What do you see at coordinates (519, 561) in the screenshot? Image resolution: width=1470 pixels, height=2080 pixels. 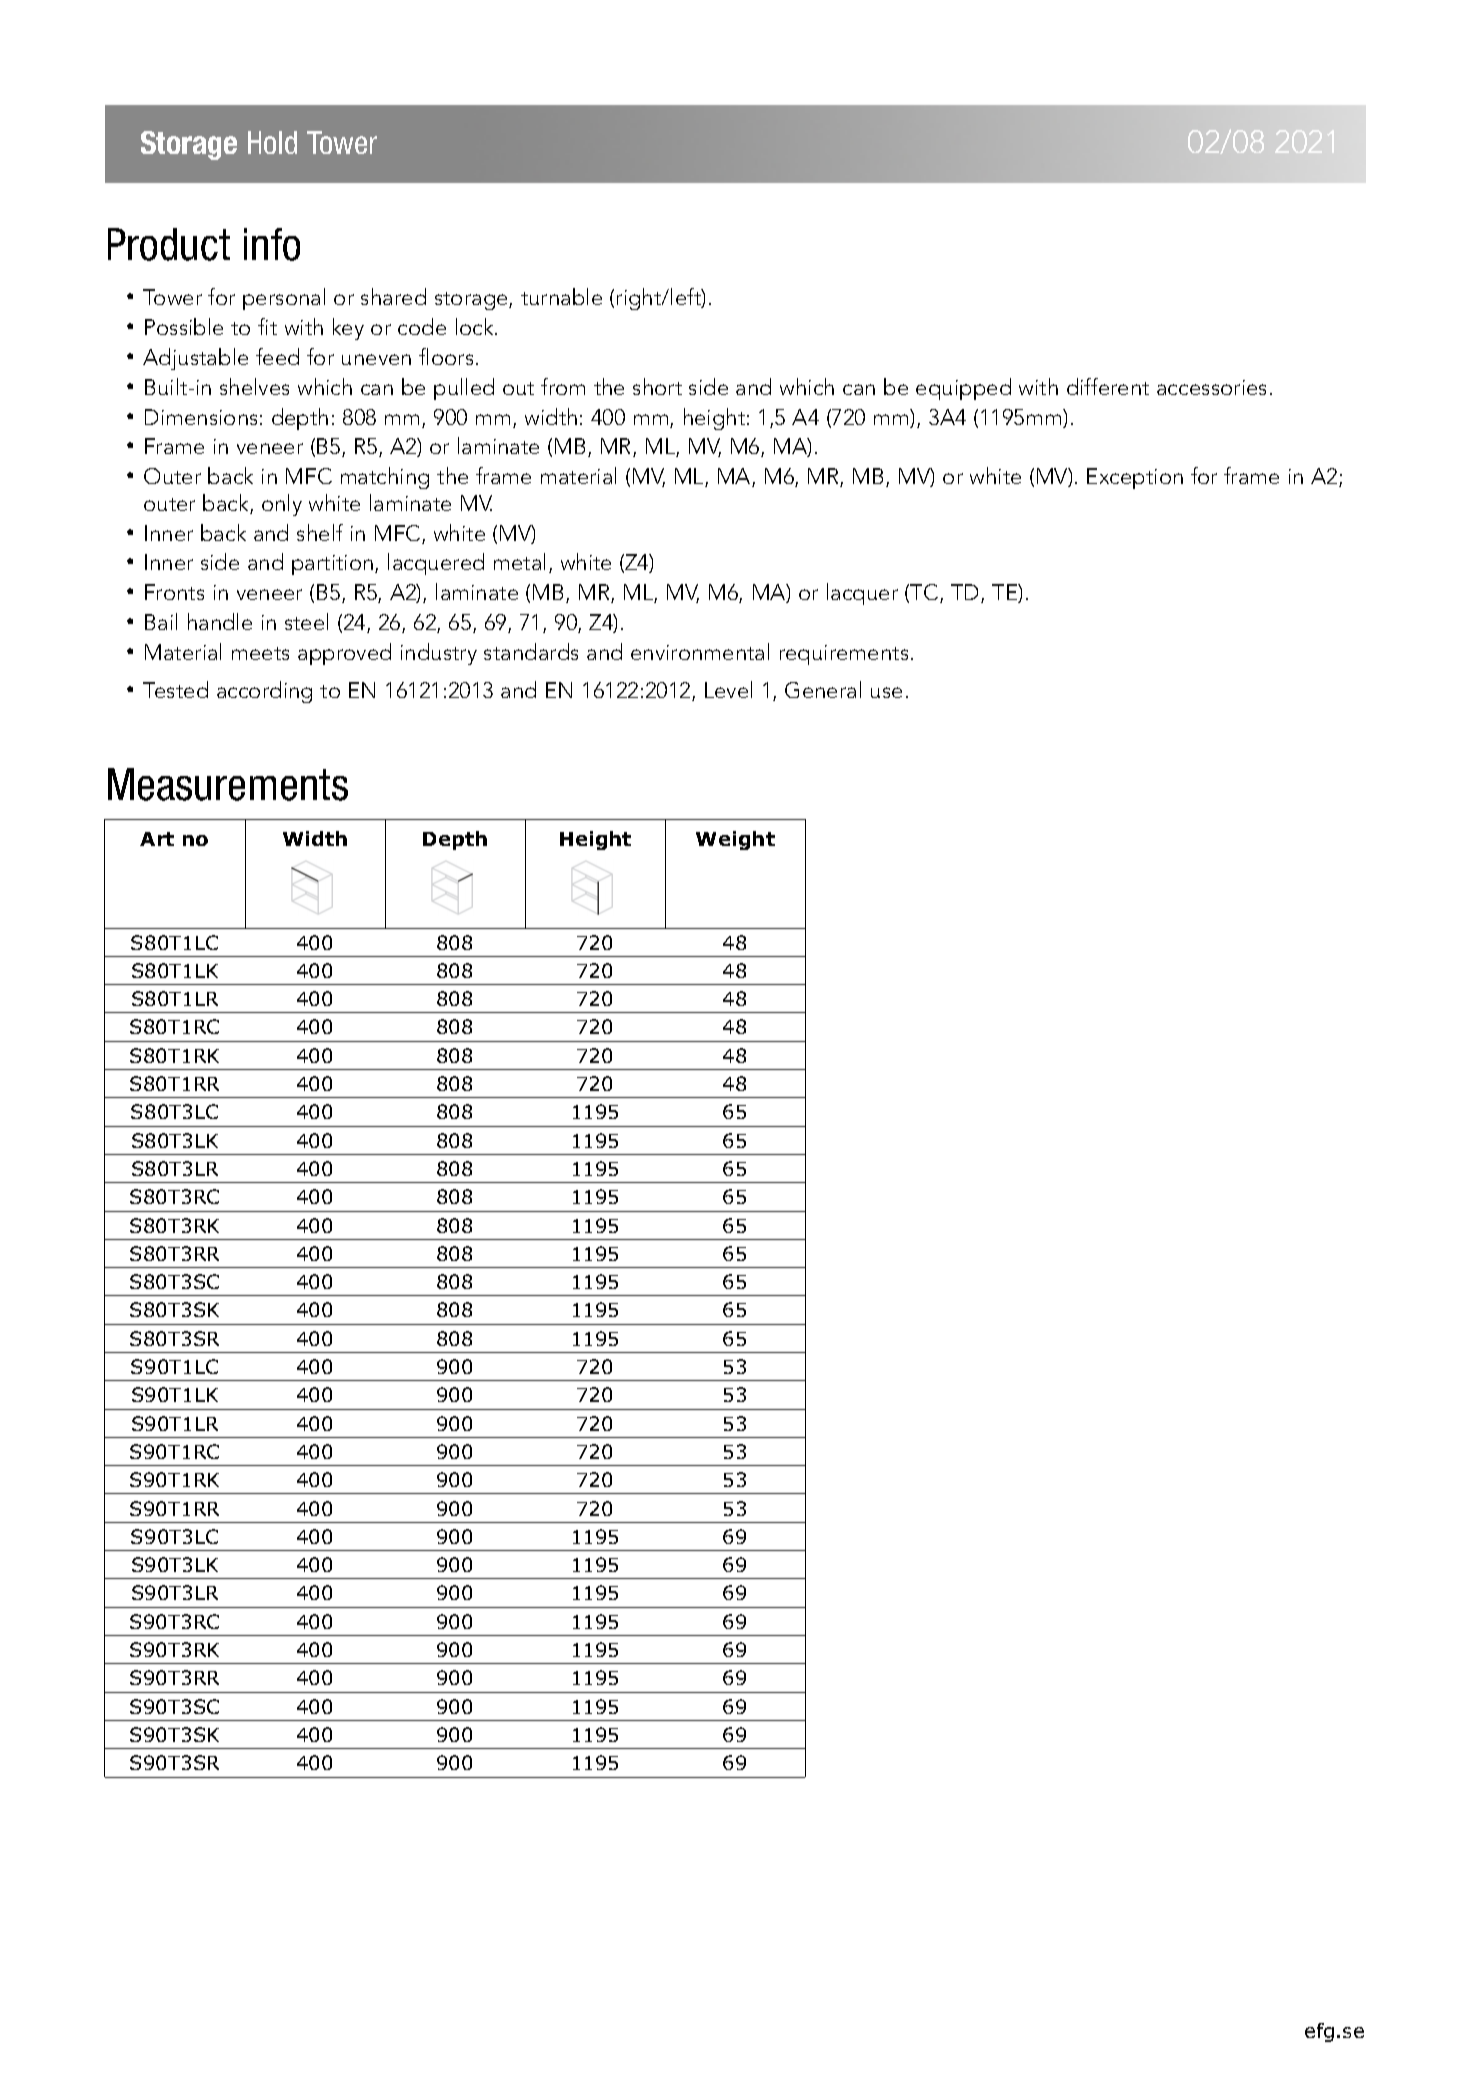 I see `metal` at bounding box center [519, 561].
